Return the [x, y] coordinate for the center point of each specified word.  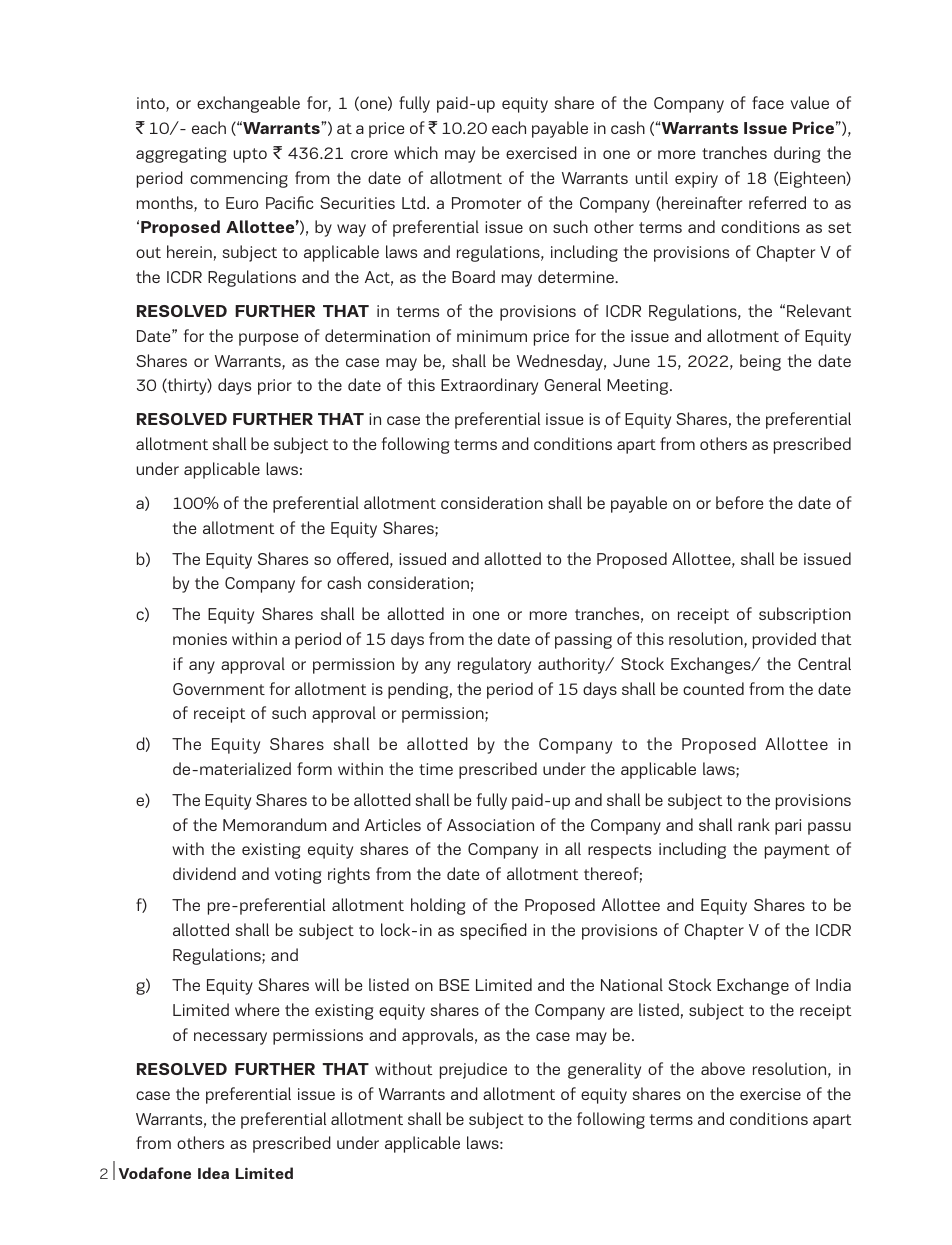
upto [250, 155]
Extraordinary [489, 386]
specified [493, 931]
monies [200, 639]
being [760, 362]
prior [275, 387]
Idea [213, 1173]
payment [797, 851]
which [416, 152]
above [723, 1068]
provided [784, 640]
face [768, 102]
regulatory [494, 665]
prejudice [473, 1070]
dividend [204, 873]
